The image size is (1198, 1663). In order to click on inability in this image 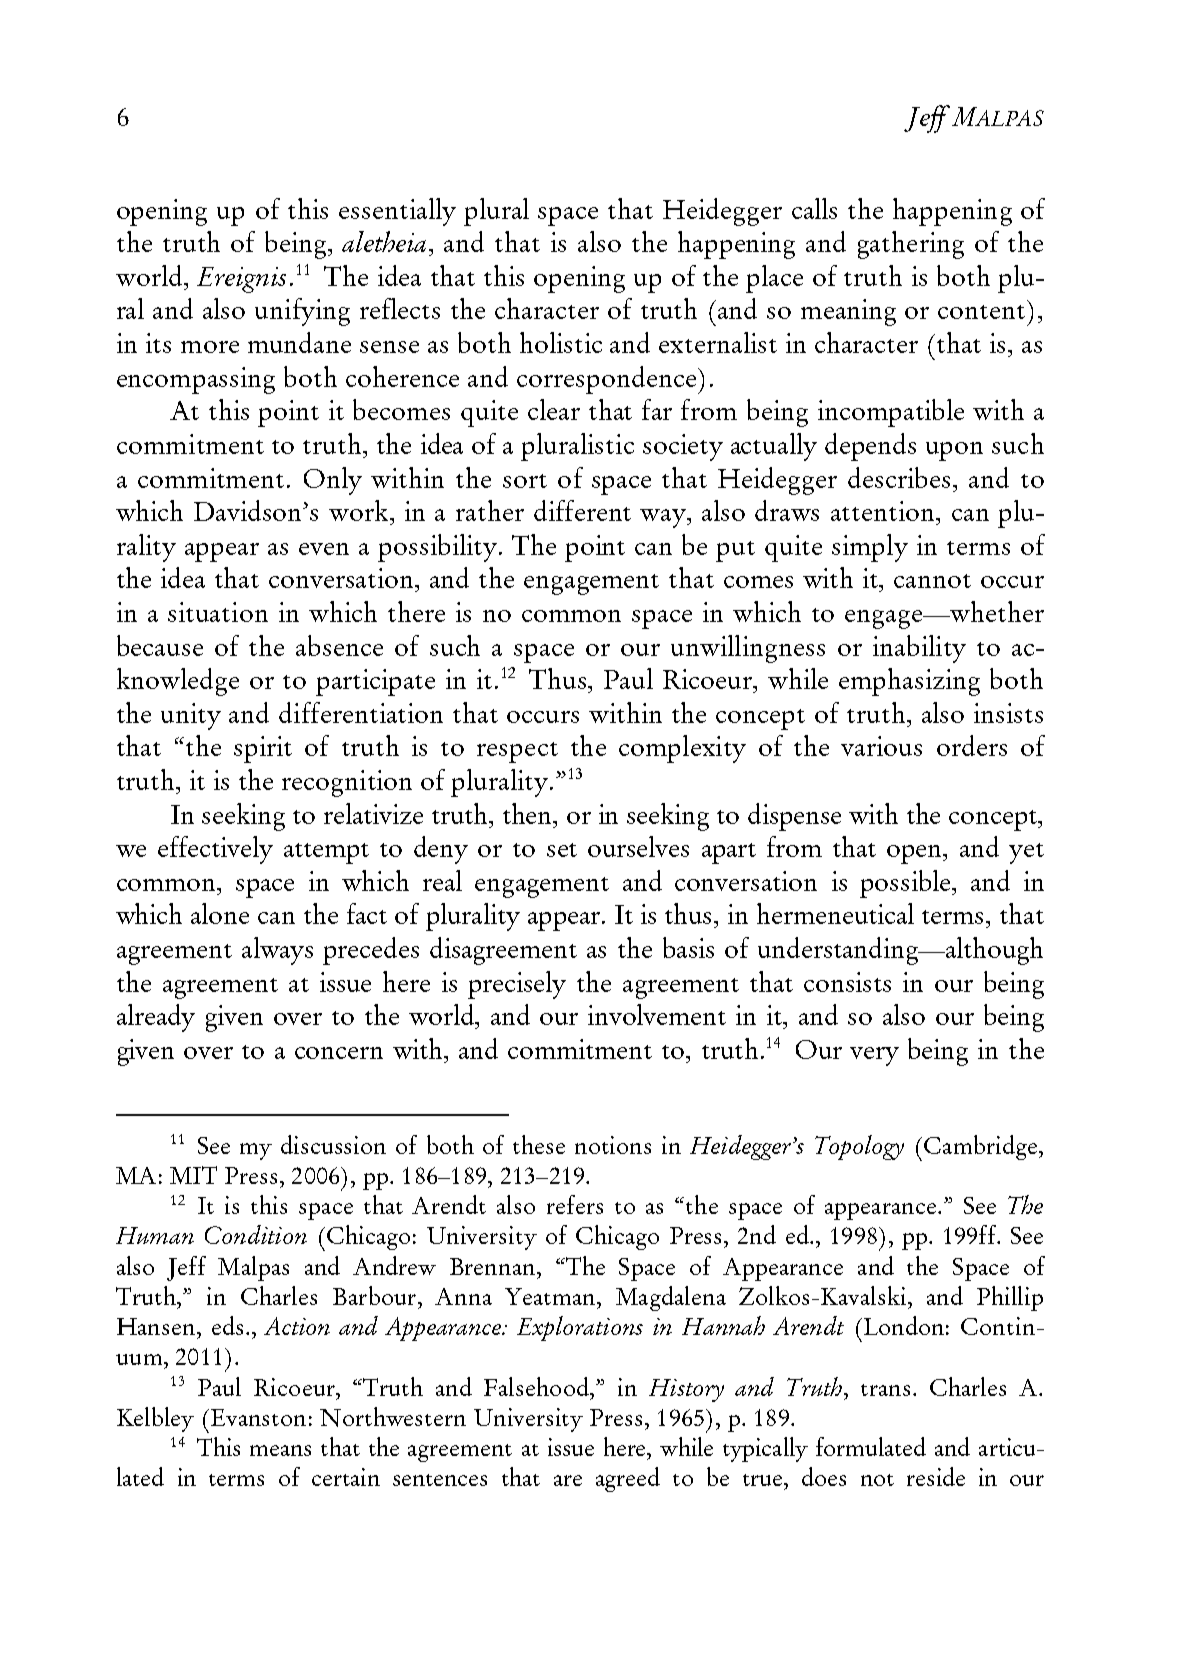, I will do `click(919, 649)`.
